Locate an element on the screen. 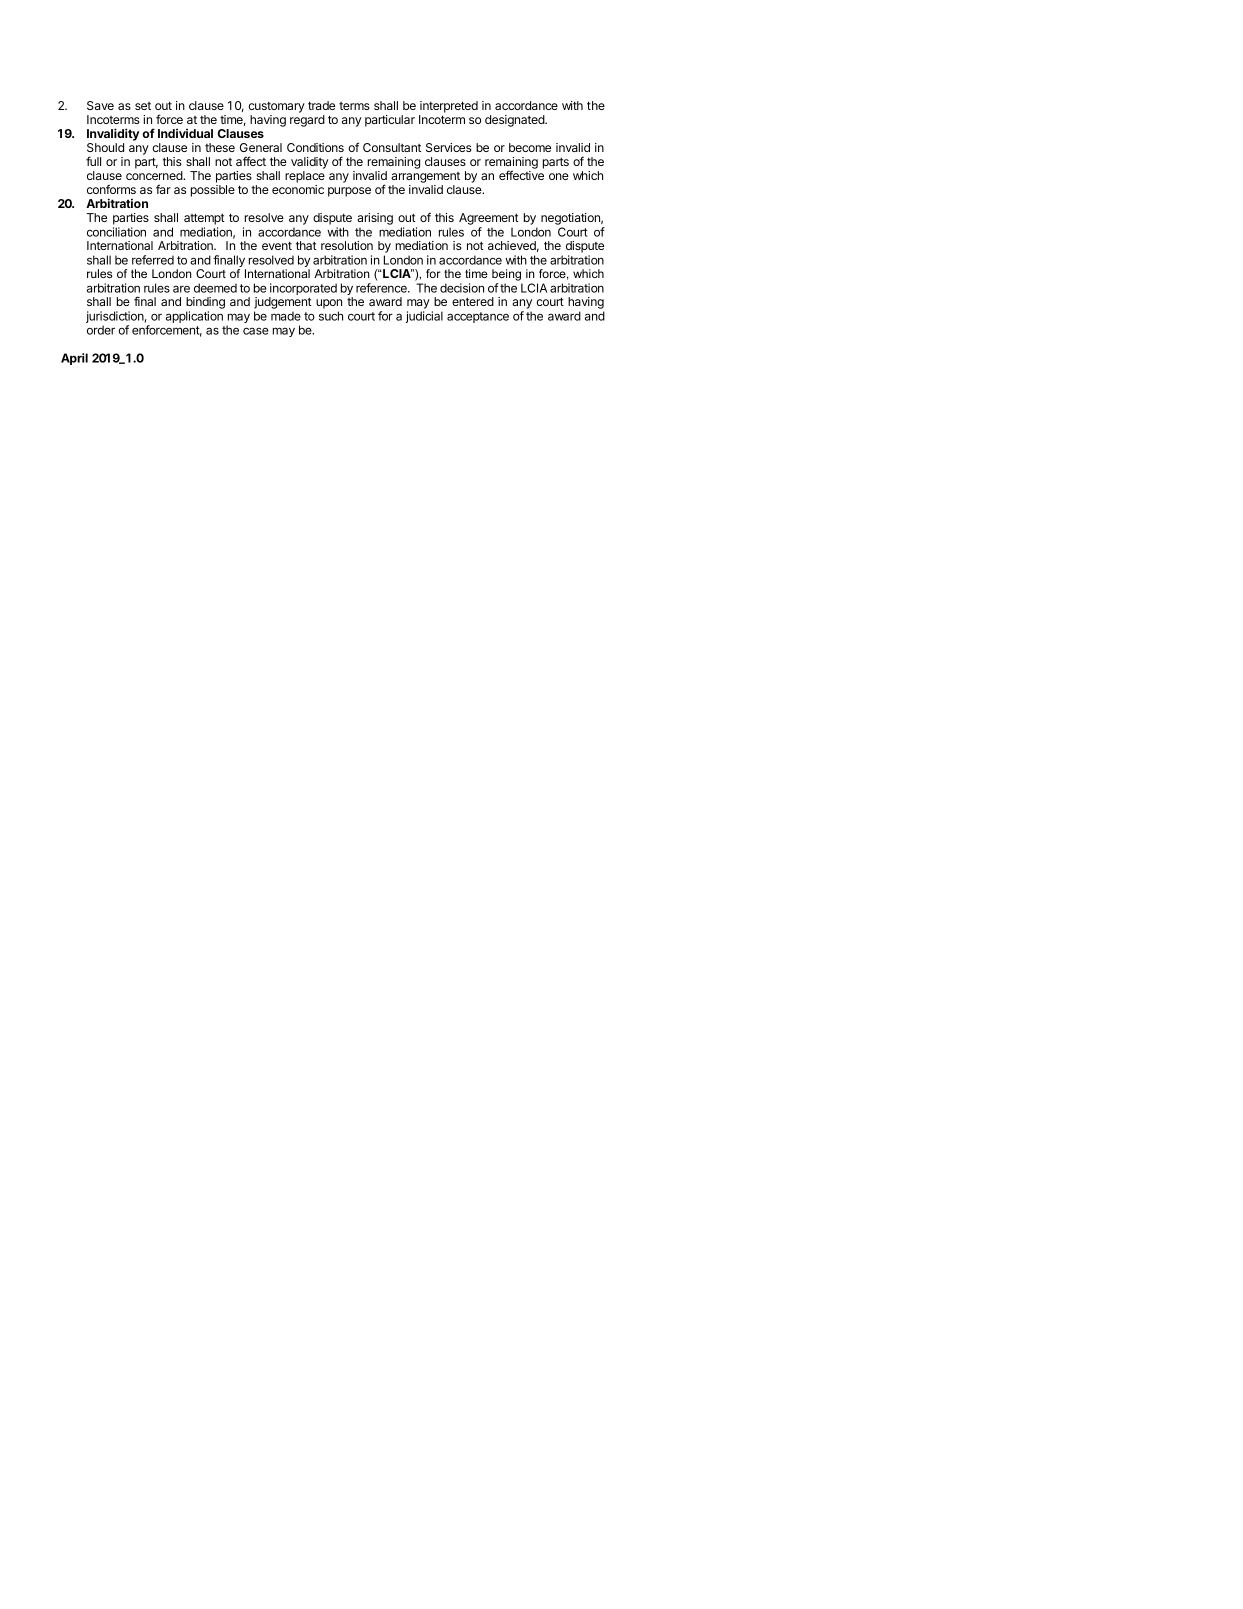  April is located at coordinates (74, 359).
